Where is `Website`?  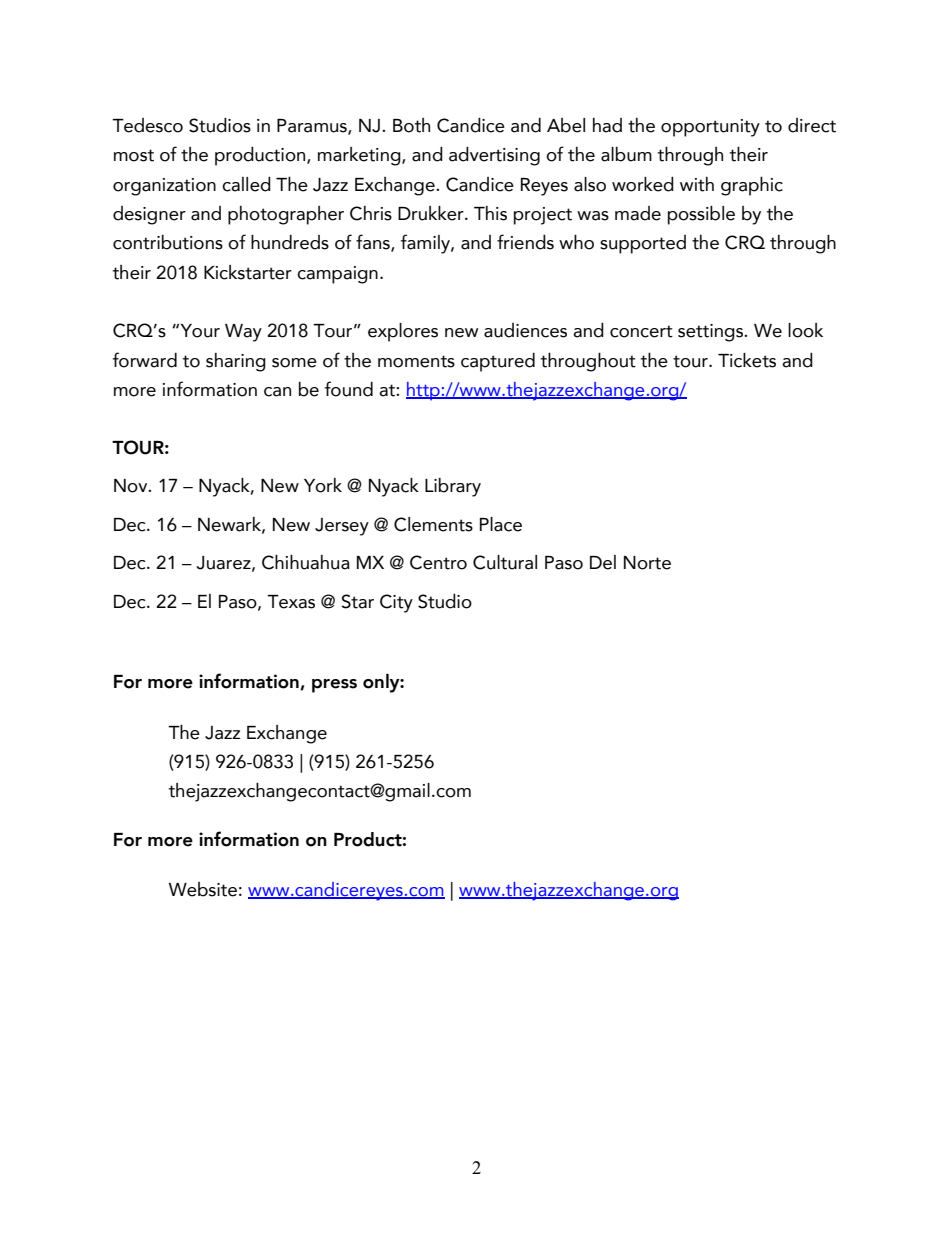
Website is located at coordinates (203, 889).
